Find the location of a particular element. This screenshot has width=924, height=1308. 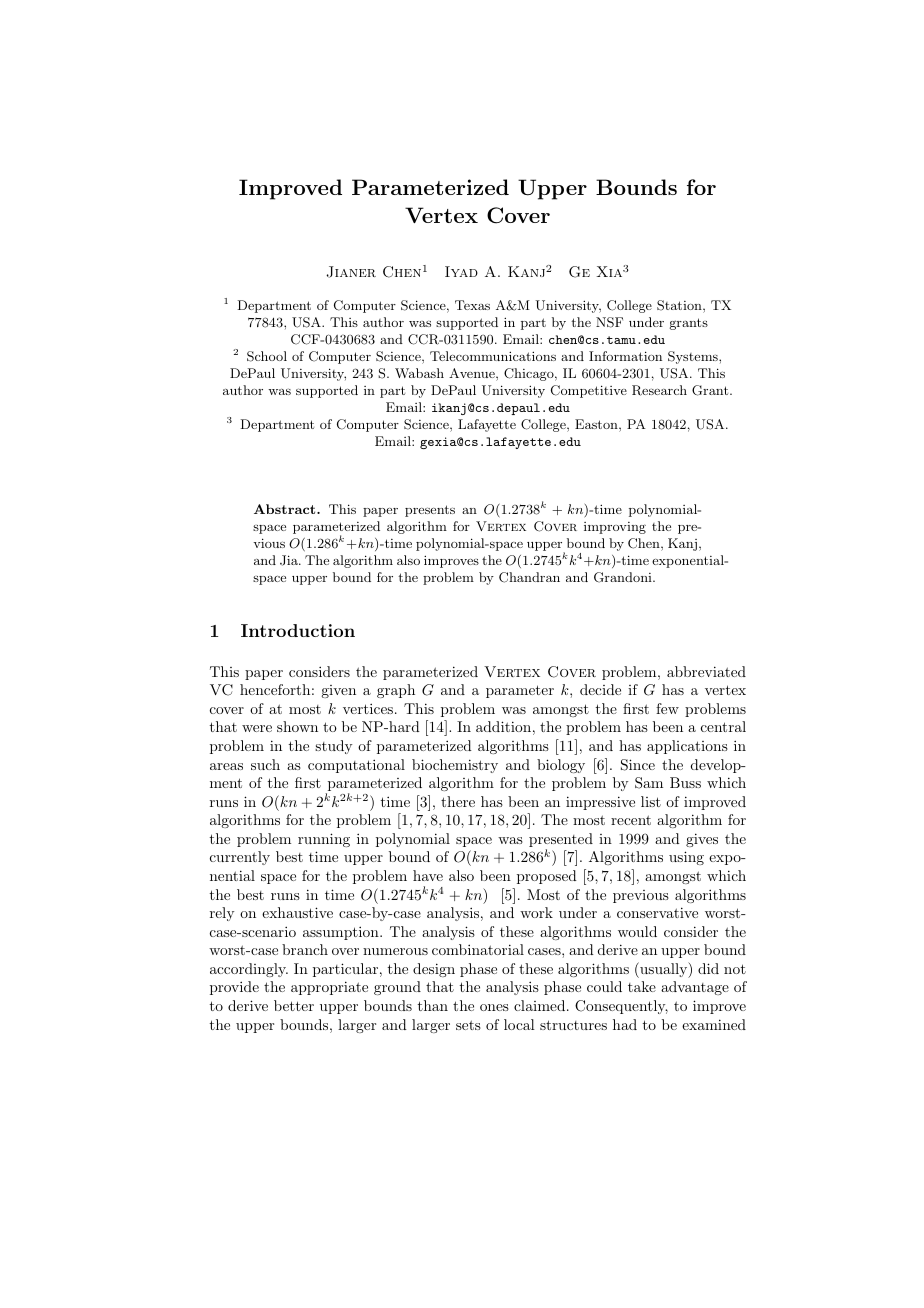

Systems is located at coordinates (694, 357).
